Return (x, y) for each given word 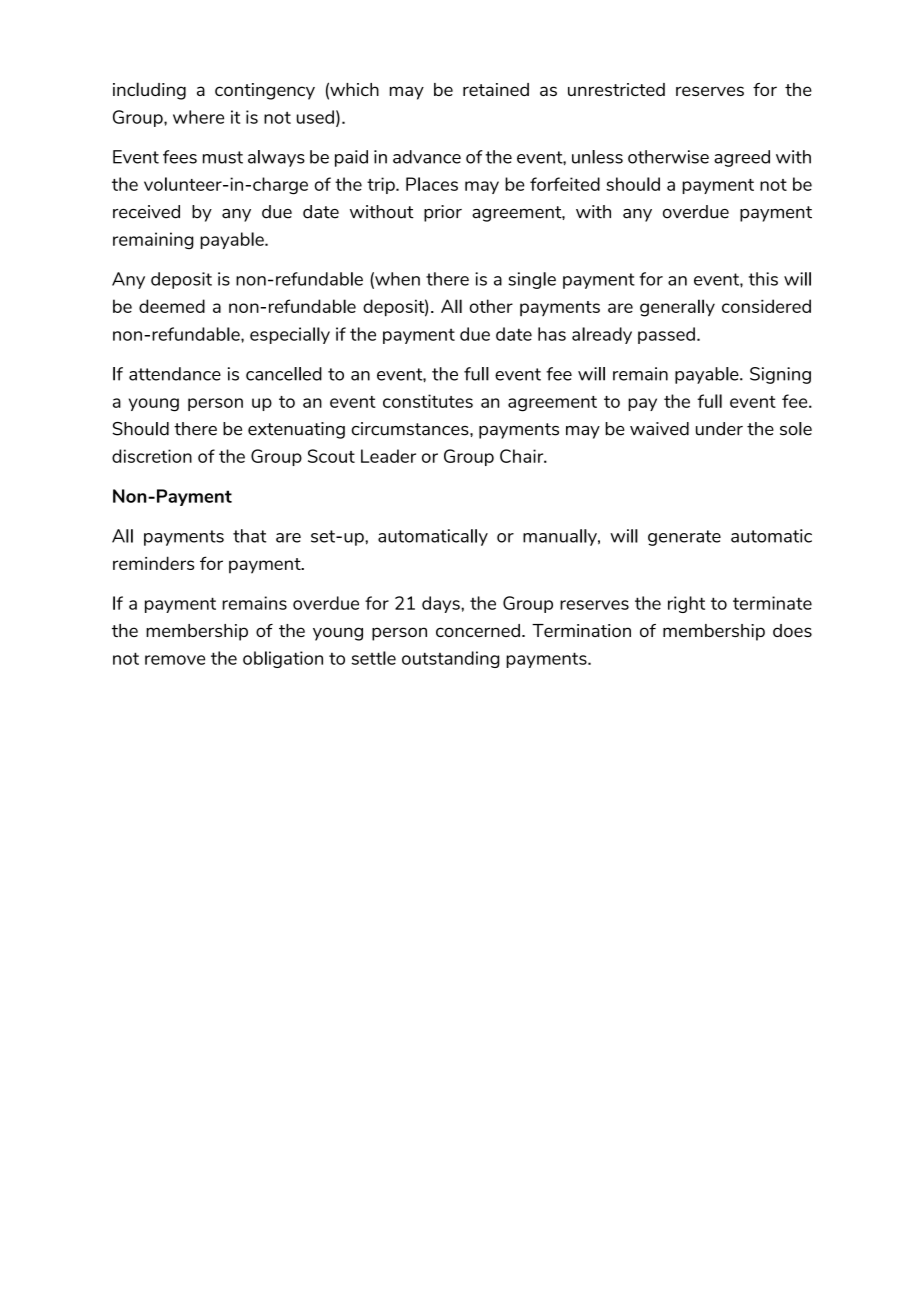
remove (175, 660)
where (198, 117)
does (792, 630)
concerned (478, 630)
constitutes (428, 401)
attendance (175, 374)
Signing (780, 375)
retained (496, 89)
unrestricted (616, 89)
